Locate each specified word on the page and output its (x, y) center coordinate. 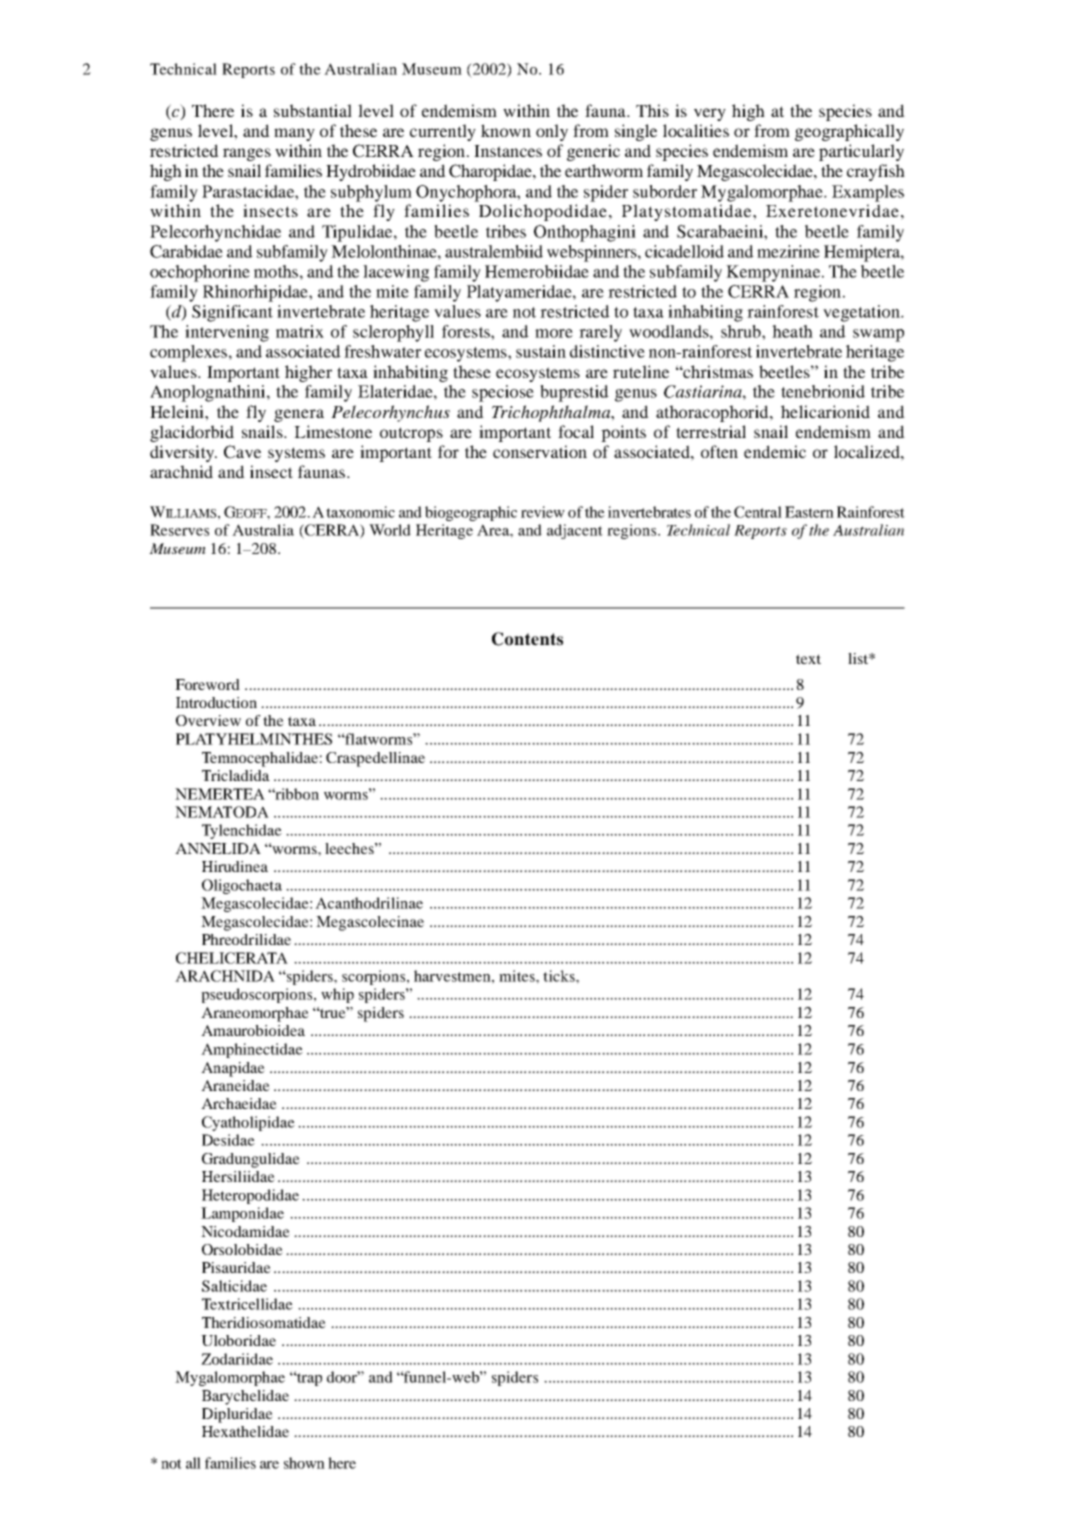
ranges (247, 154)
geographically (849, 132)
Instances (508, 151)
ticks (560, 976)
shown (304, 1463)
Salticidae (234, 1286)
